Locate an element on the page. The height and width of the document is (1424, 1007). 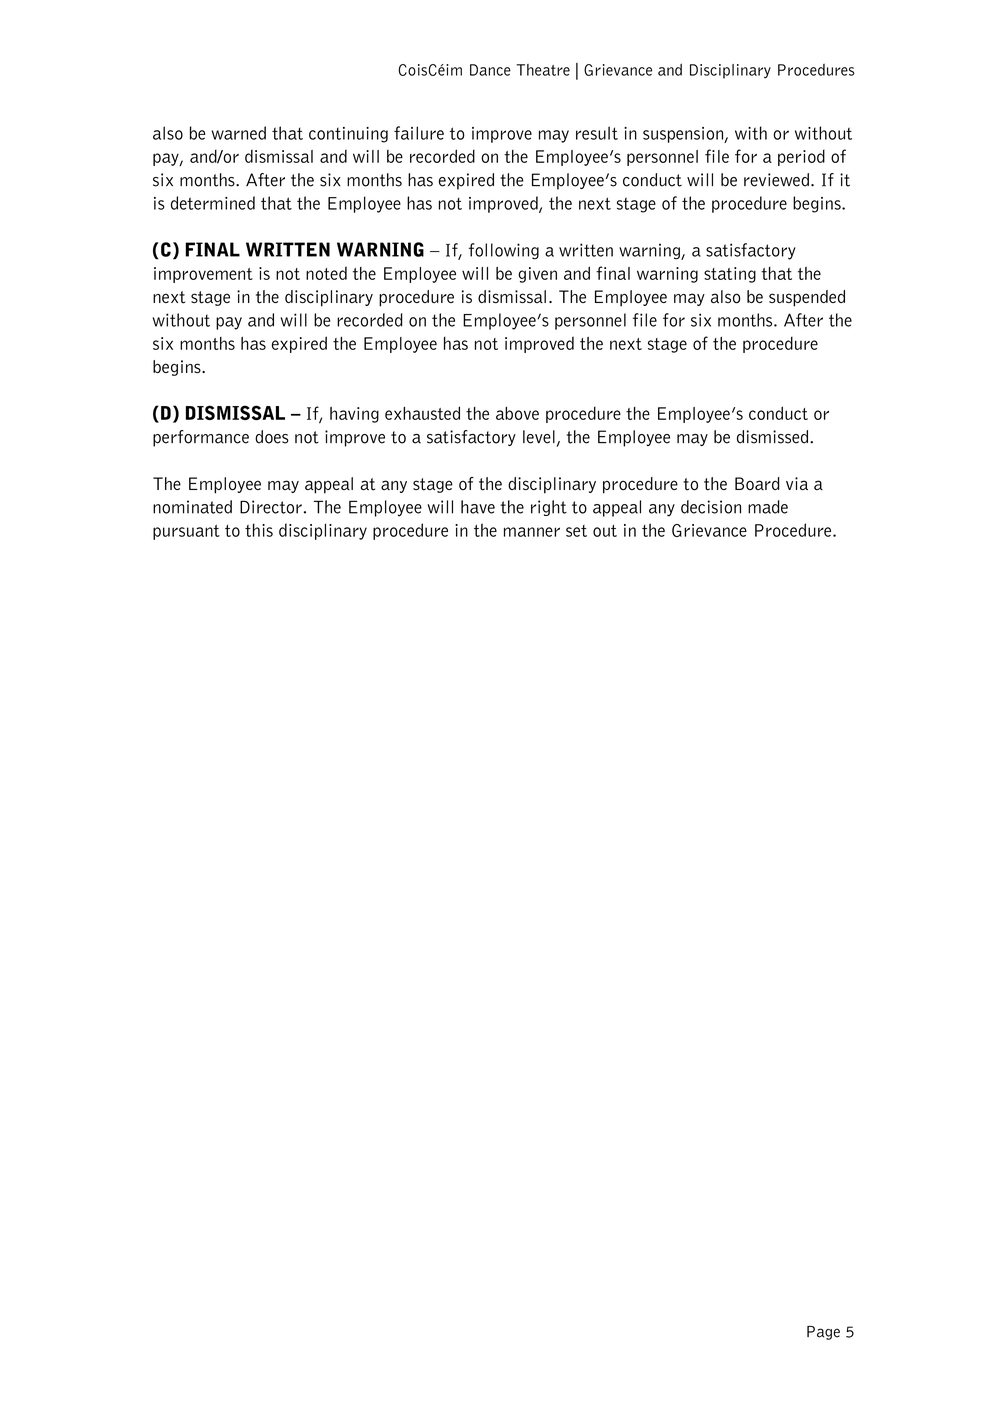
warned is located at coordinates (239, 133).
